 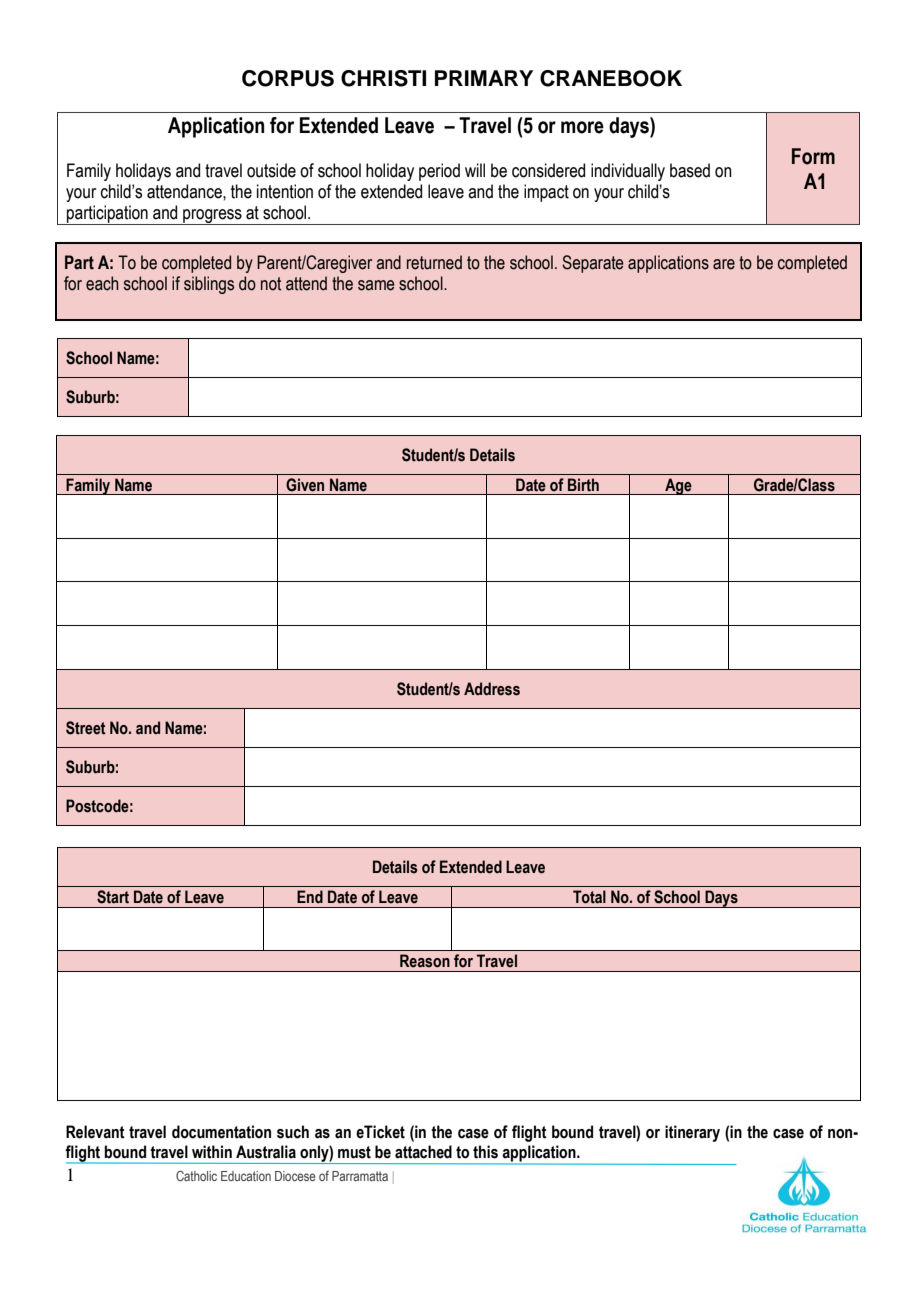 I want to click on within, so click(x=212, y=1152).
